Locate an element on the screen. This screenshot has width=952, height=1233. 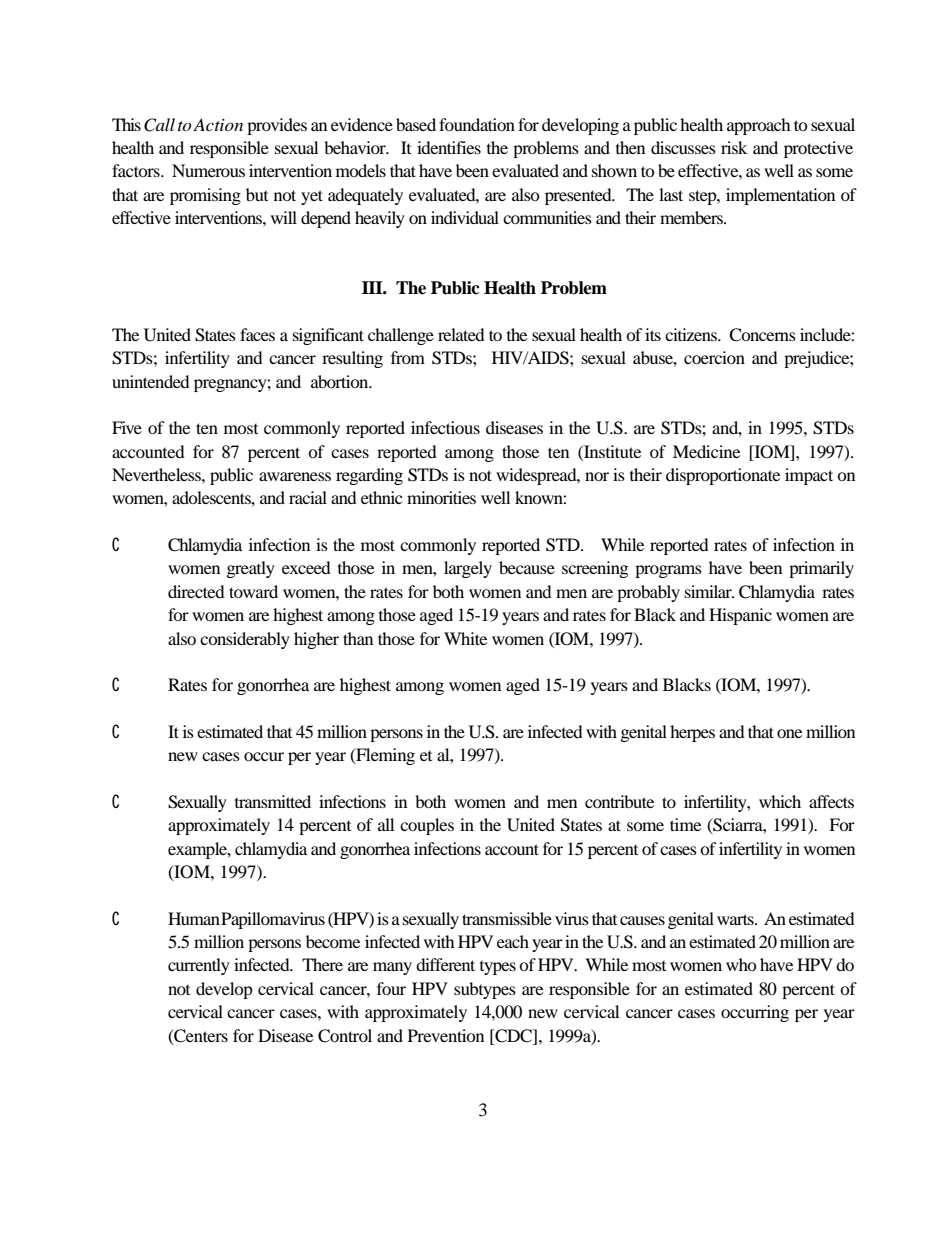
risk is located at coordinates (734, 147).
